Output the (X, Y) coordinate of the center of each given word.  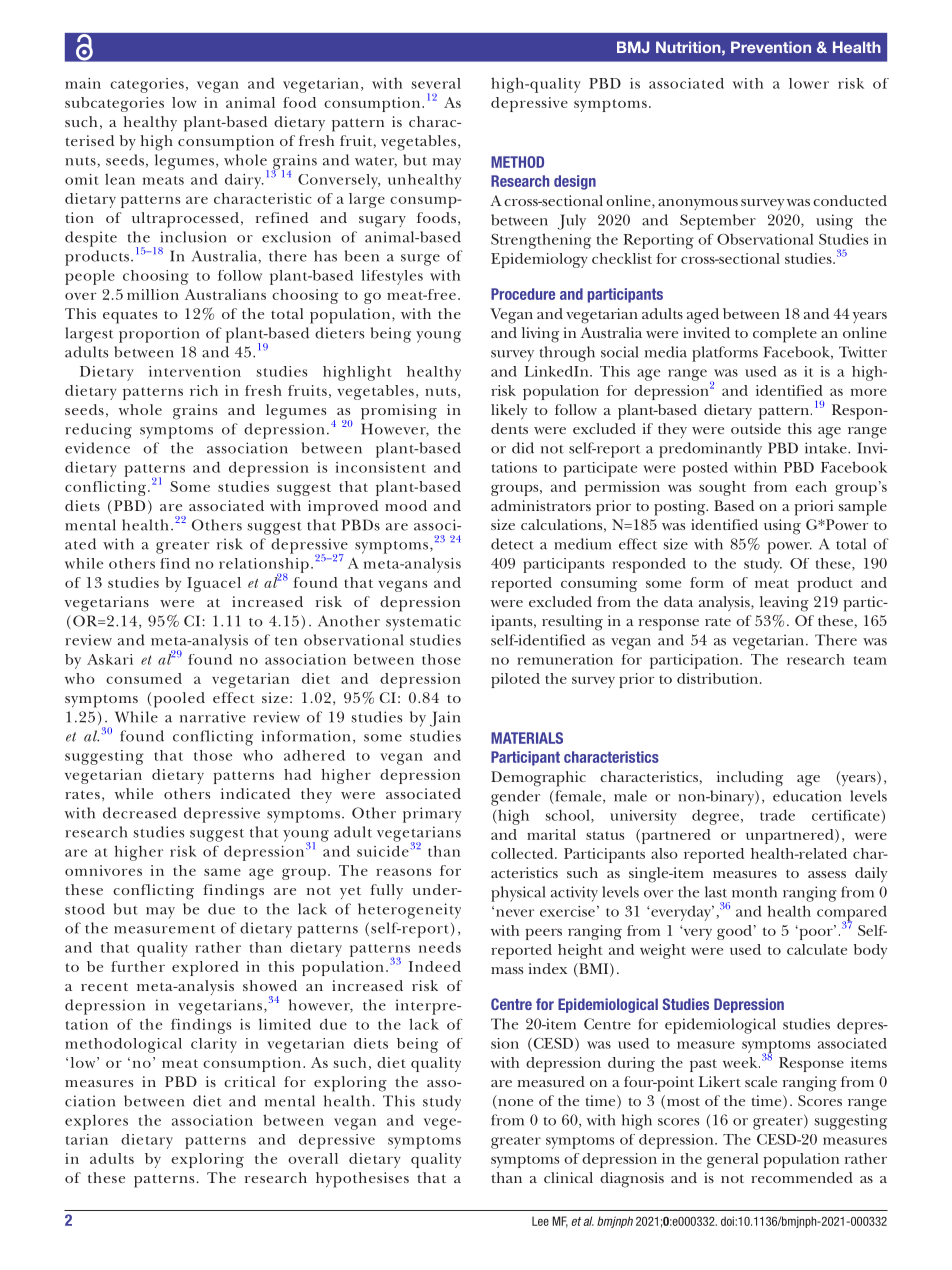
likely (509, 411)
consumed (144, 678)
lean (120, 179)
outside (756, 428)
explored (205, 968)
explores (96, 1122)
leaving (784, 604)
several (436, 83)
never (515, 913)
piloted (515, 680)
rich (204, 390)
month (754, 892)
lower (809, 83)
